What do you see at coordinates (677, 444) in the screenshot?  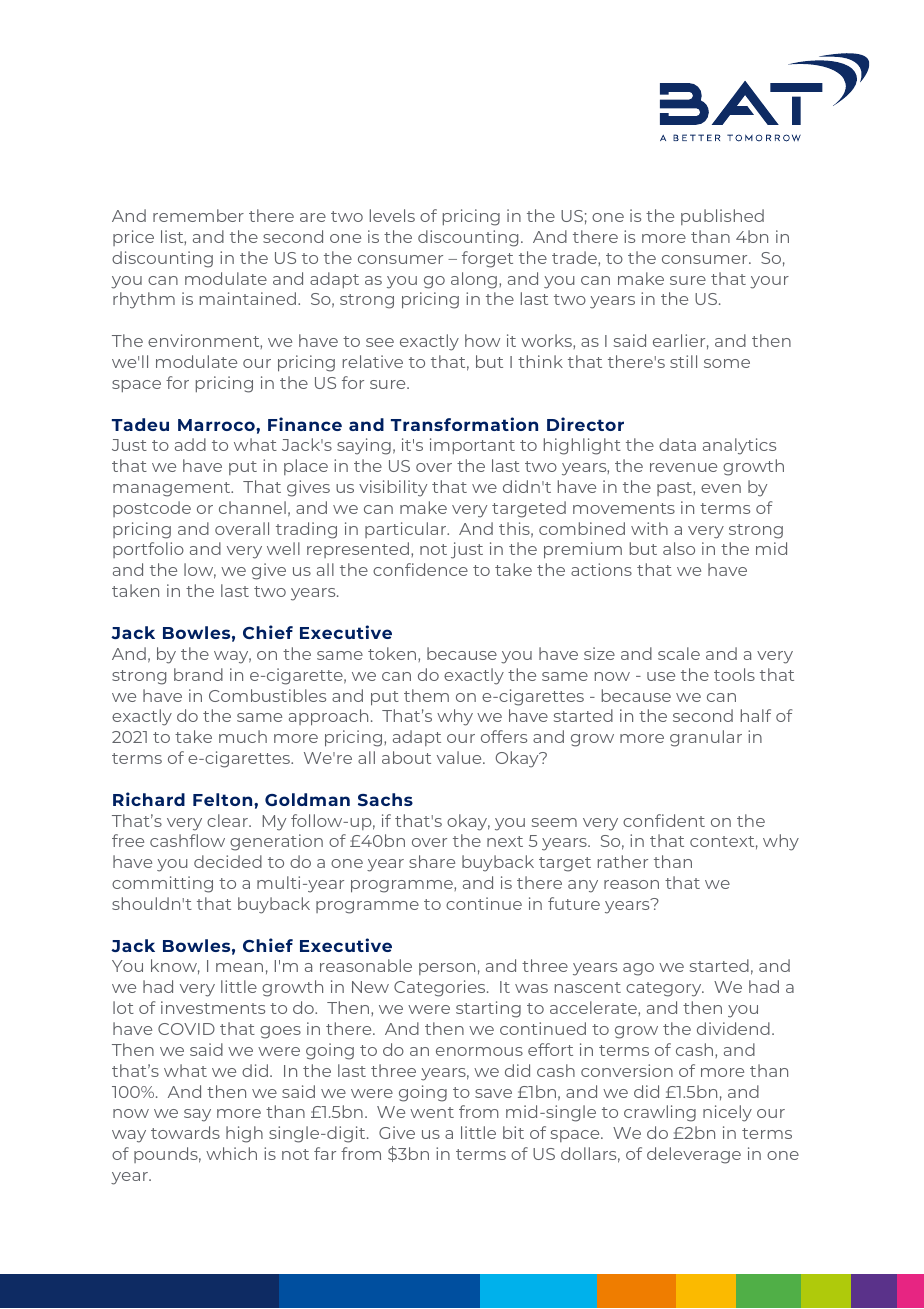 I see `data` at bounding box center [677, 444].
